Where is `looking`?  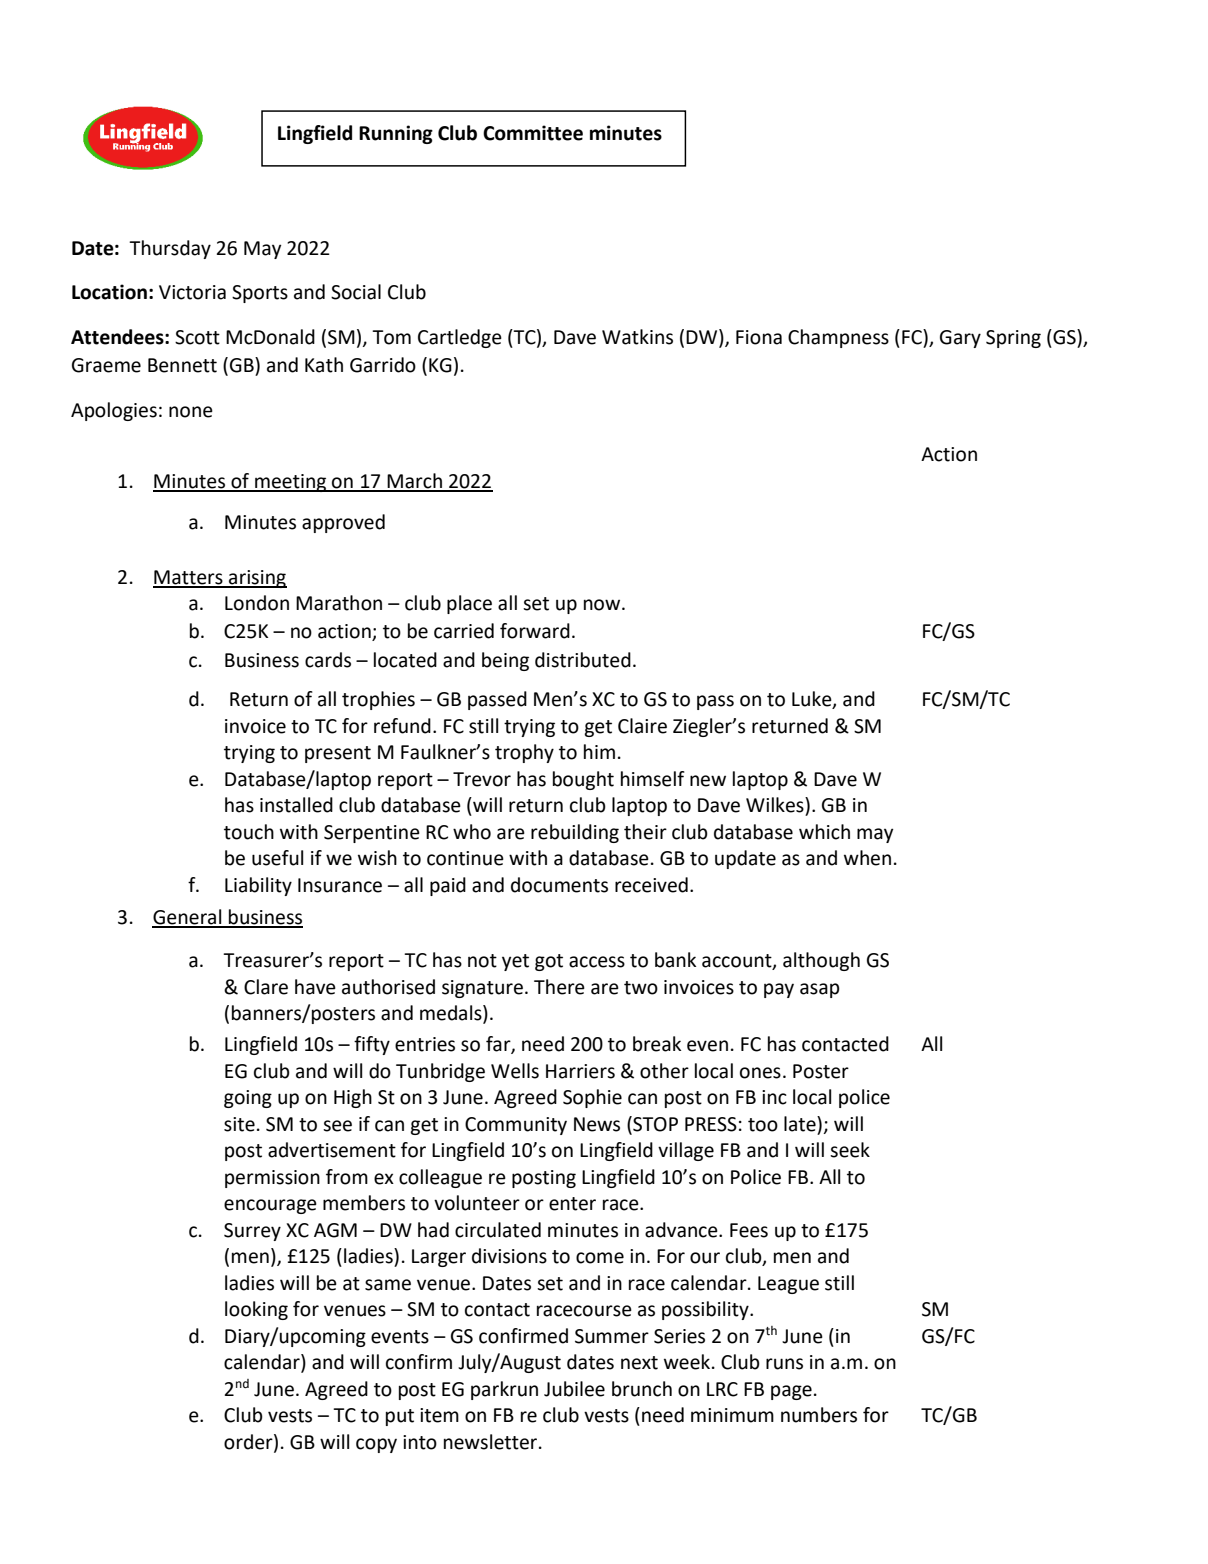
looking is located at coordinates (256, 1310).
